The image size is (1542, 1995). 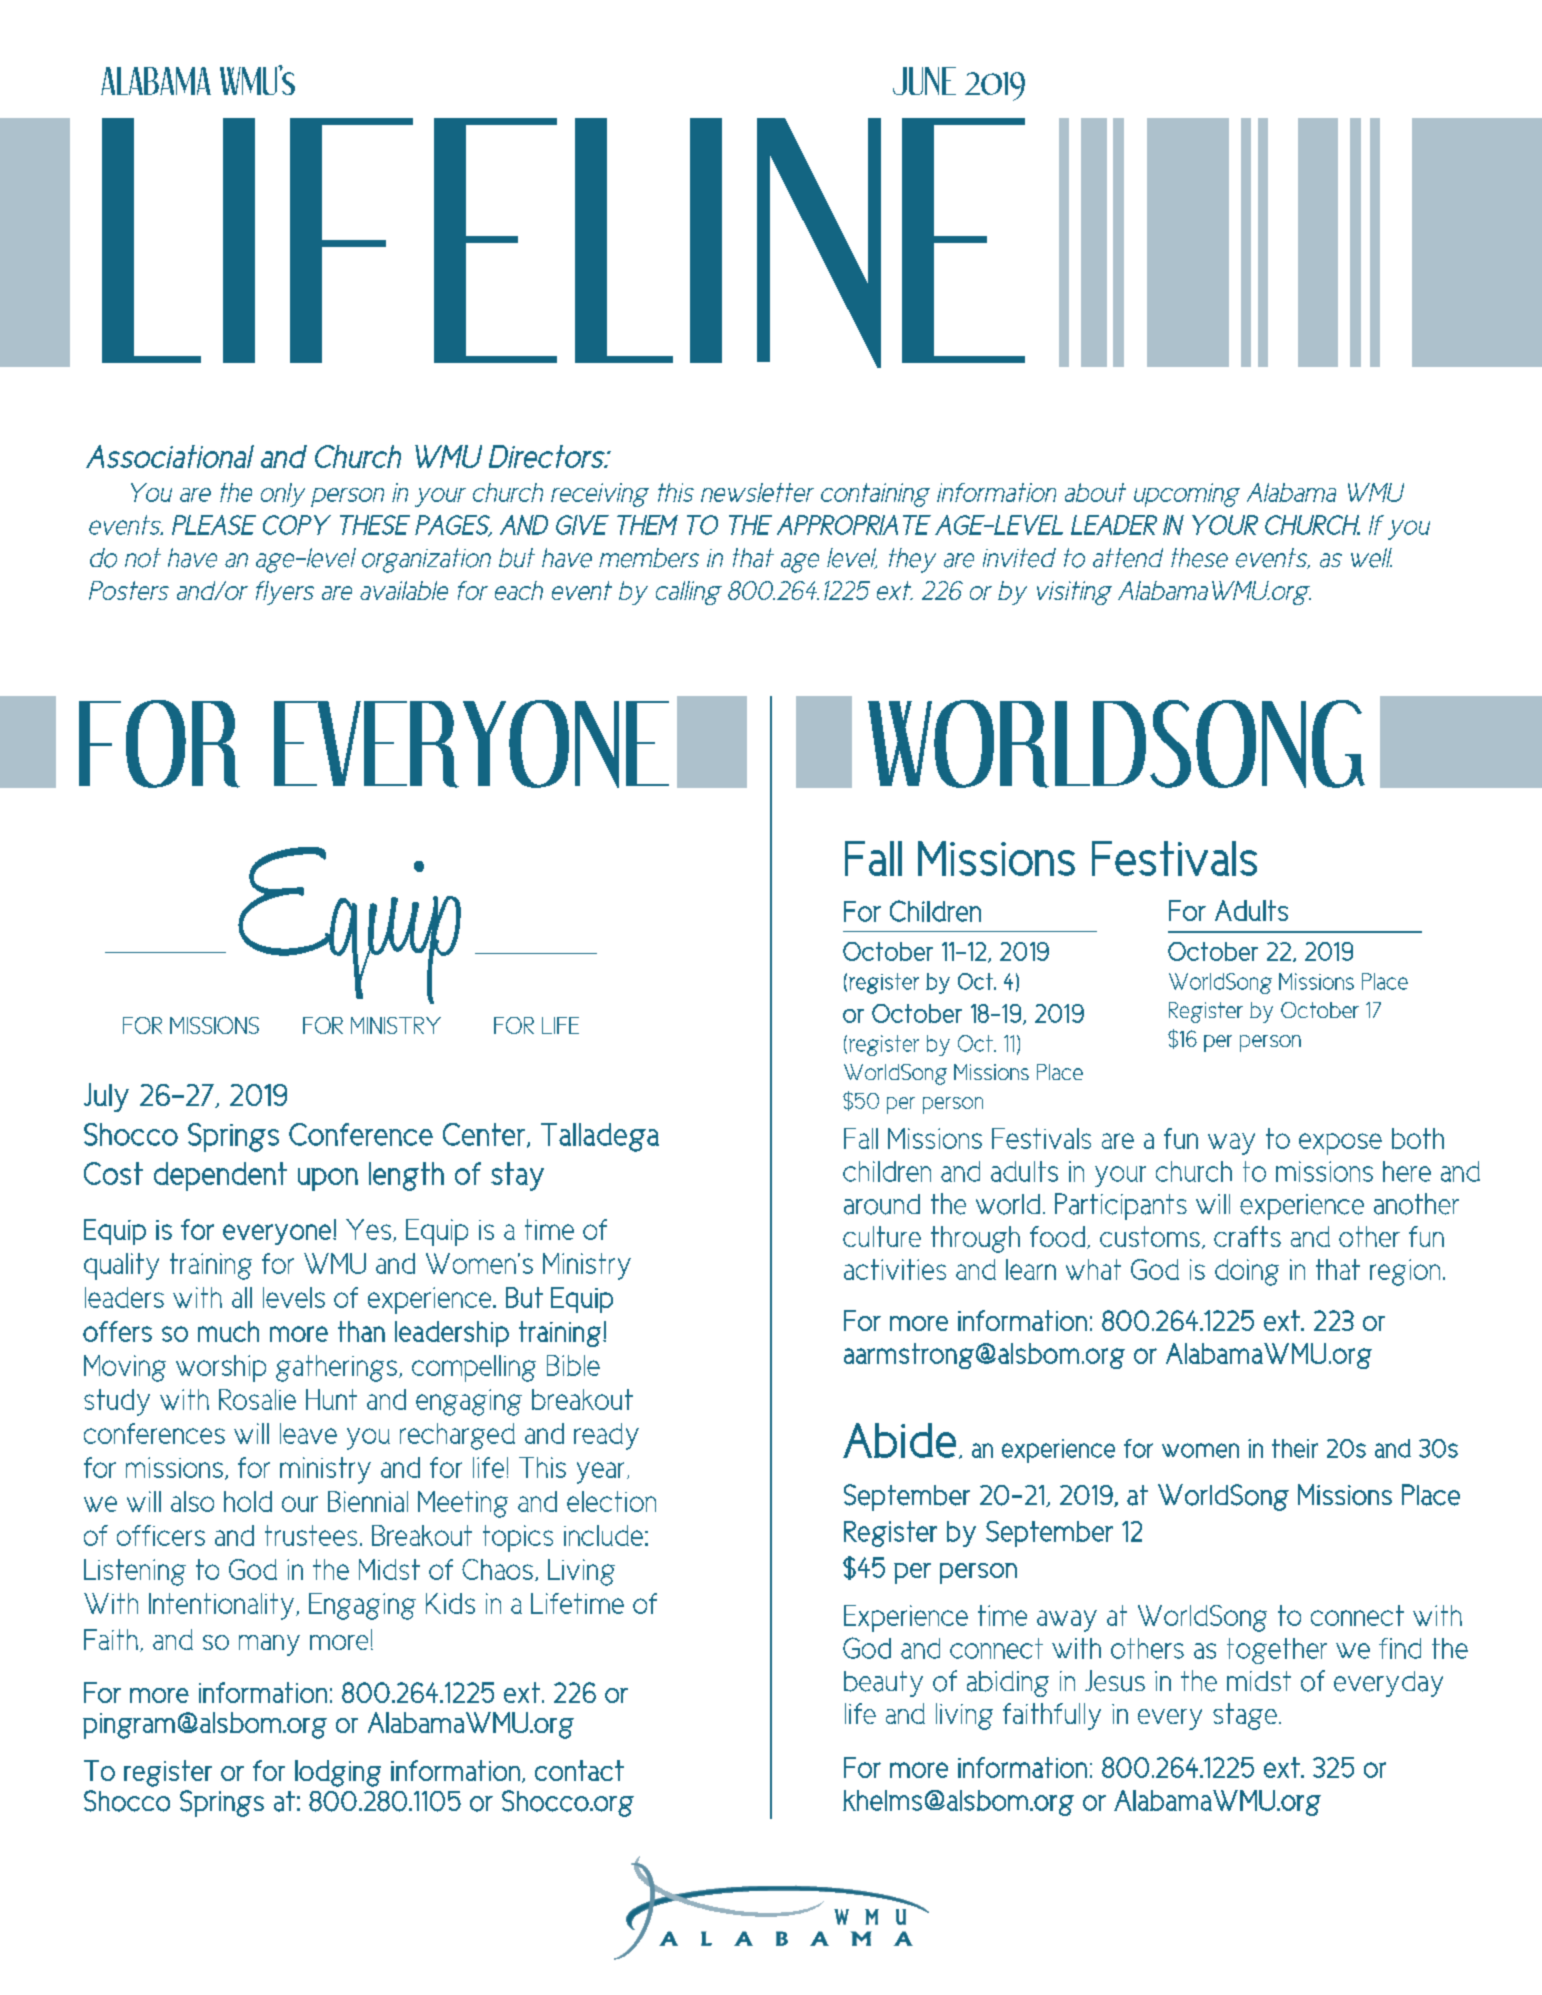 I want to click on beauty, so click(x=883, y=1684).
